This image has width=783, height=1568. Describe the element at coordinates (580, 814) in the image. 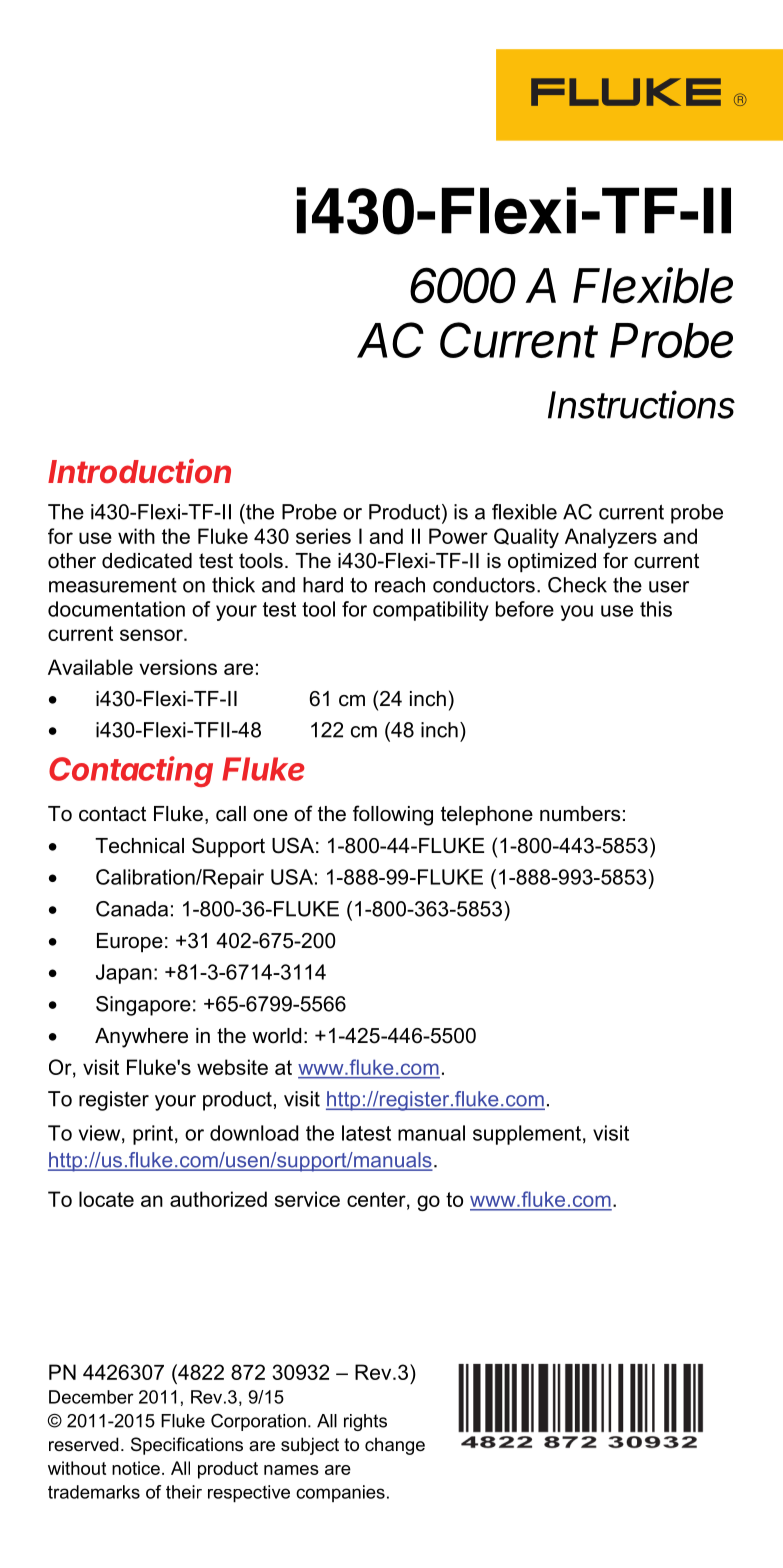

I see `numbers` at that location.
